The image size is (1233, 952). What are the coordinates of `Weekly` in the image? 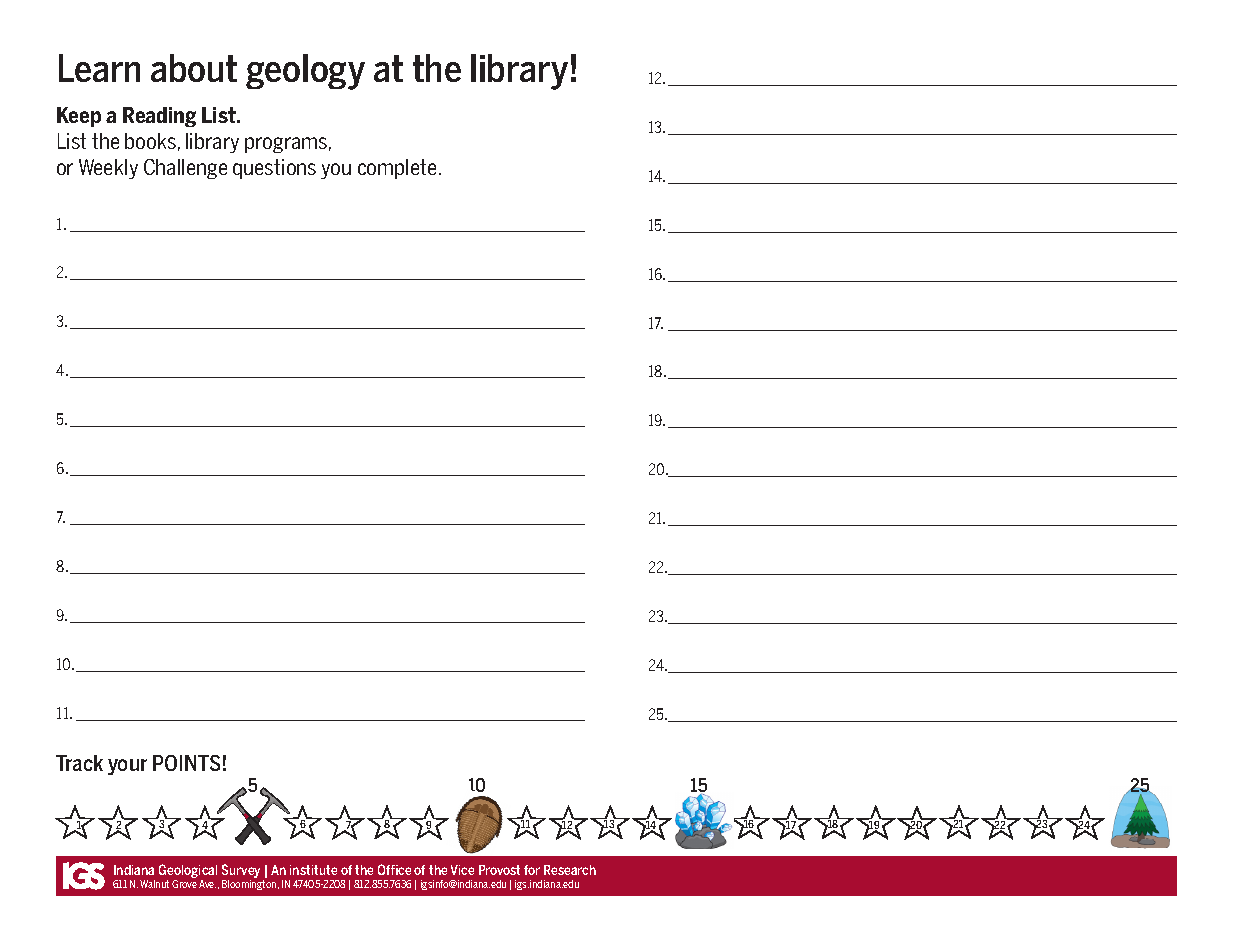 It's located at (108, 169).
